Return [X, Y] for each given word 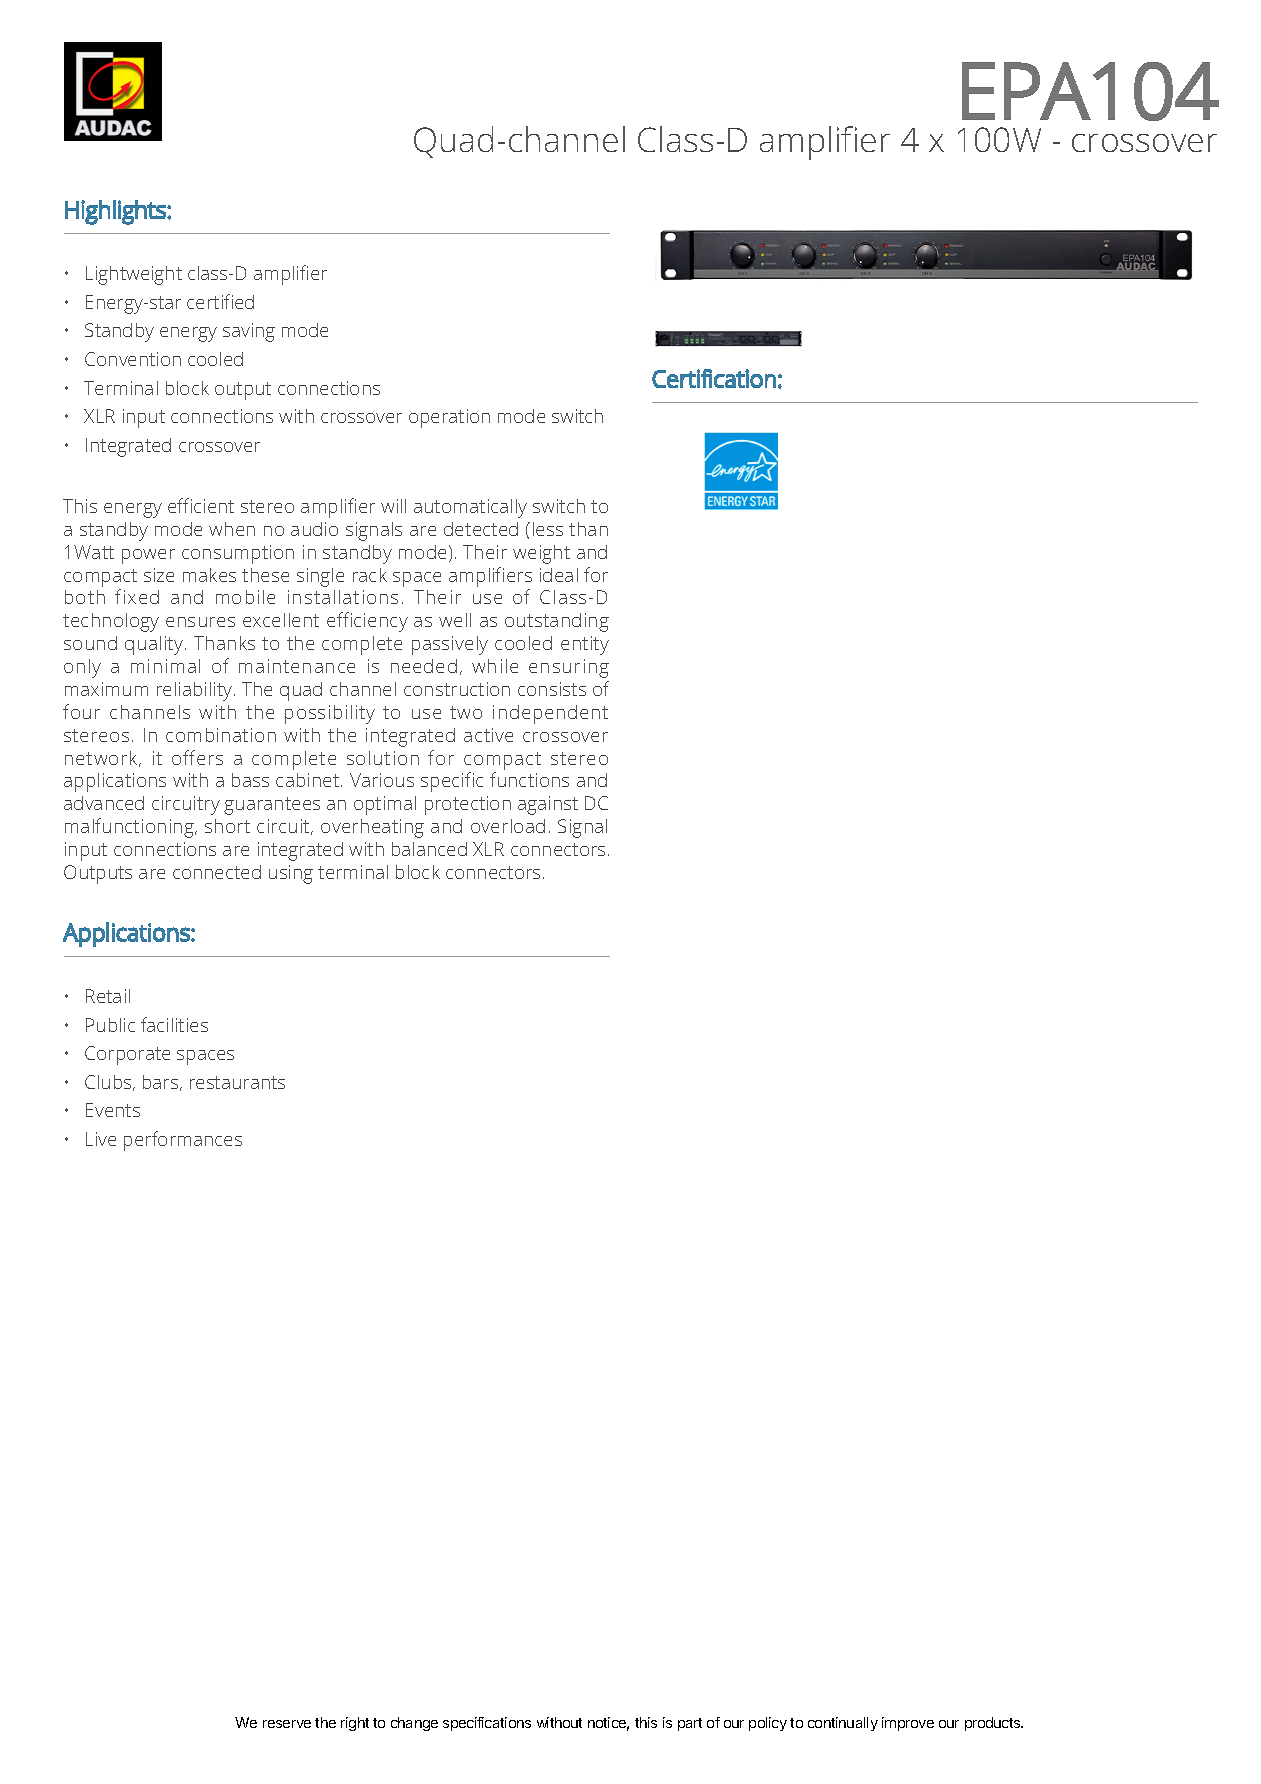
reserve [287, 1724]
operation [449, 418]
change [414, 1724]
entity [585, 645]
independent [550, 714]
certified [220, 301]
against [548, 805]
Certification [714, 378]
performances [183, 1141]
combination [221, 735]
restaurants [237, 1082]
